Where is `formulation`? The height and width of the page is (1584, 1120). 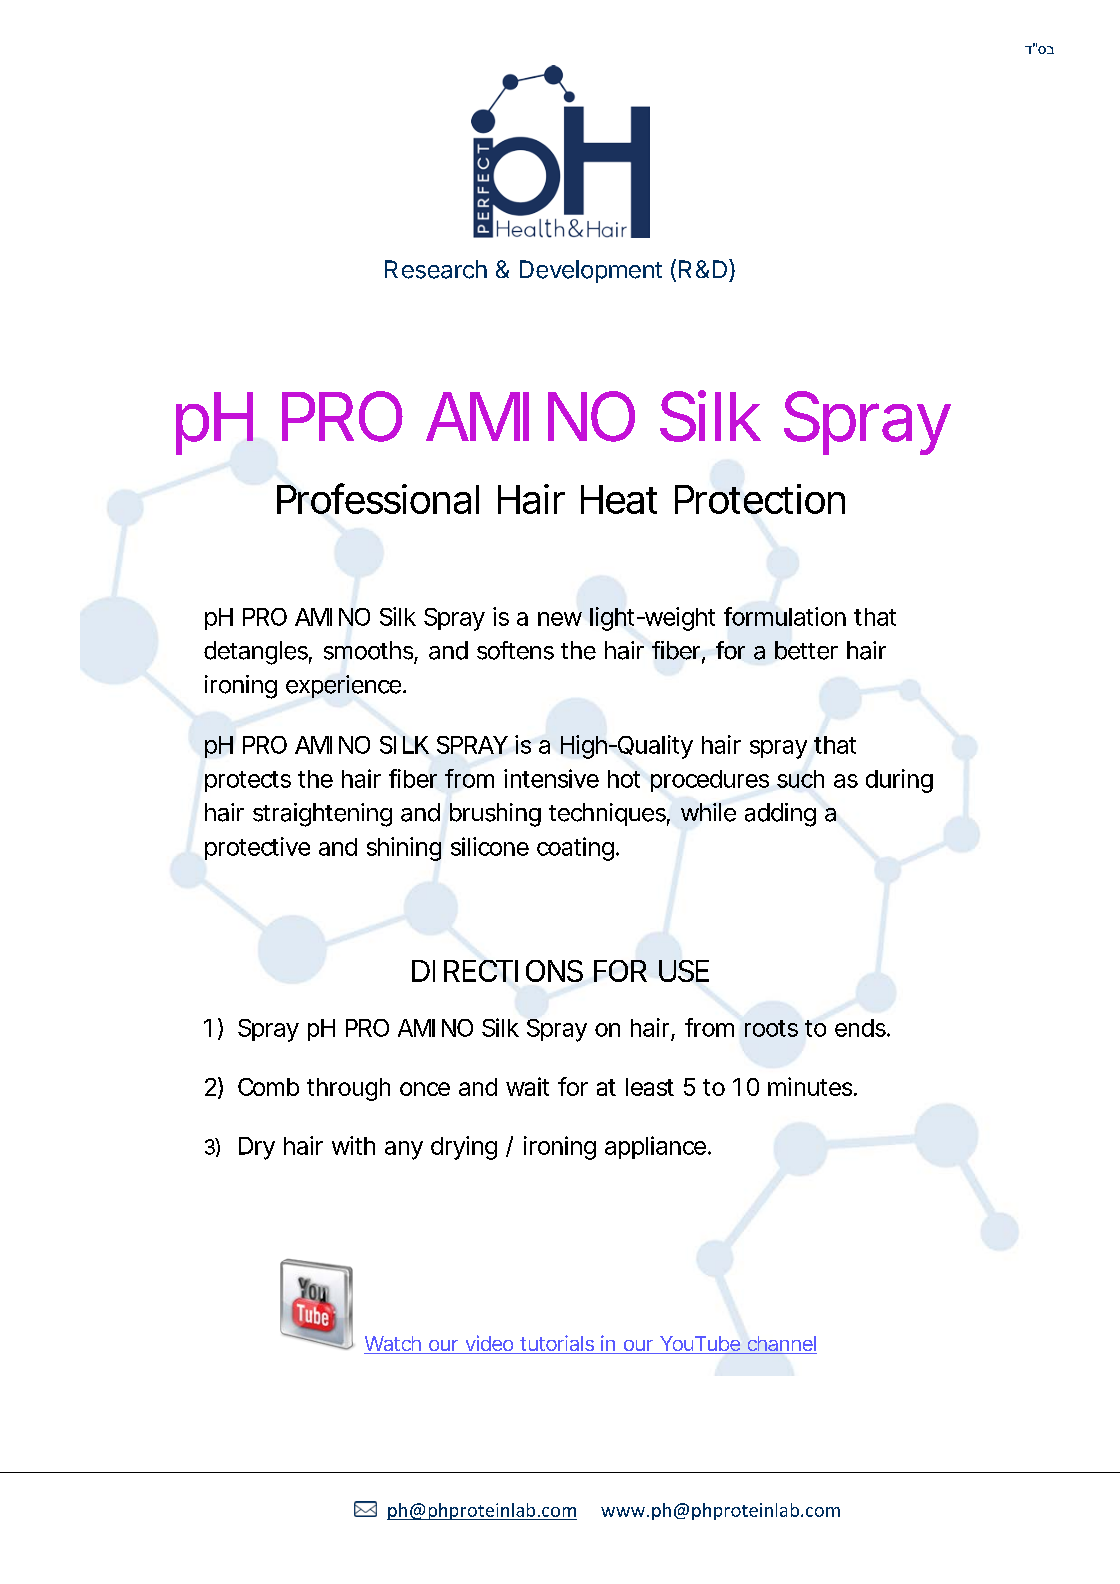 formulation is located at coordinates (785, 616).
